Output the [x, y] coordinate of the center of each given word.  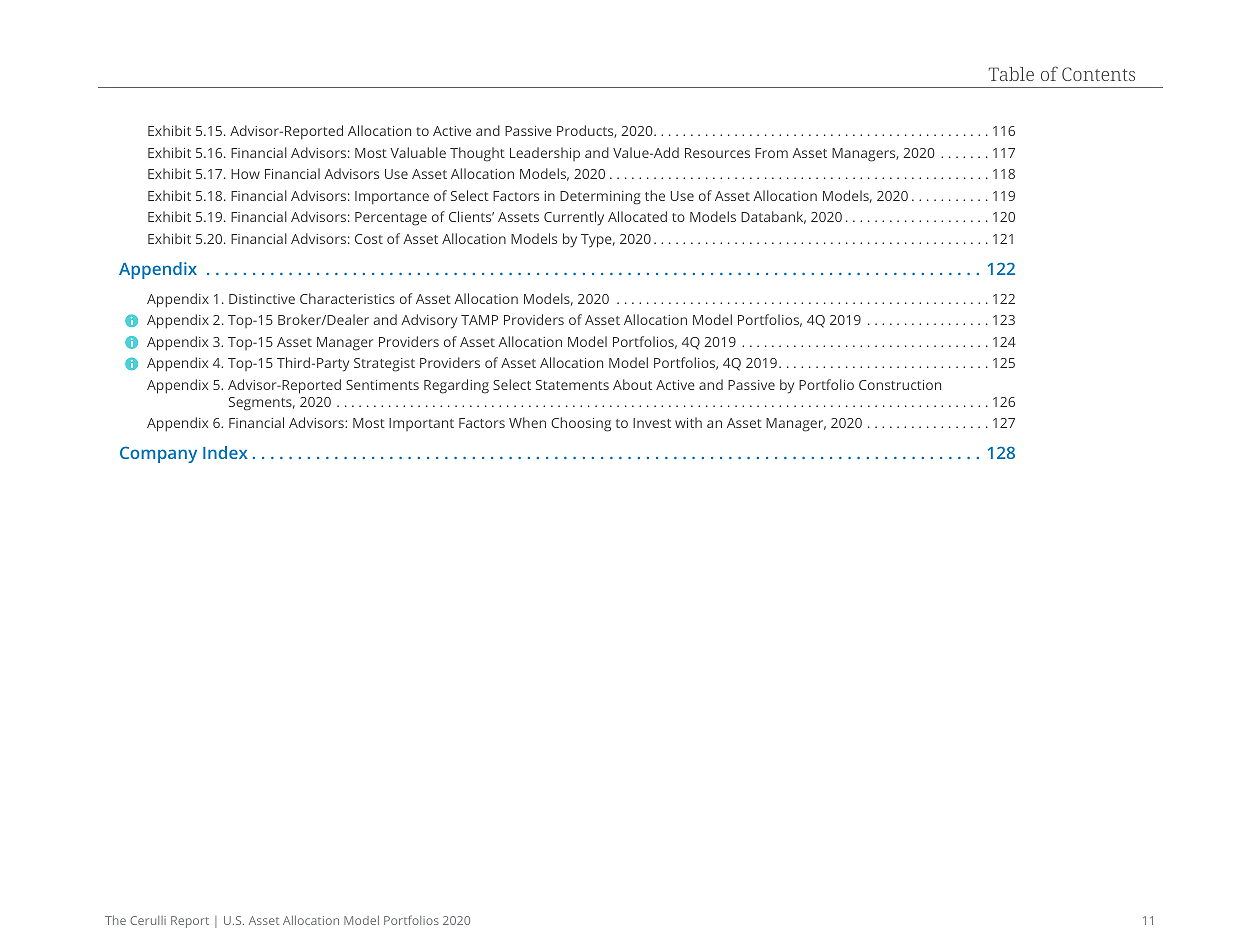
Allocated [637, 216]
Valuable [418, 152]
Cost [369, 239]
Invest [652, 423]
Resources [717, 153]
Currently [574, 218]
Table [1011, 74]
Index [225, 452]
